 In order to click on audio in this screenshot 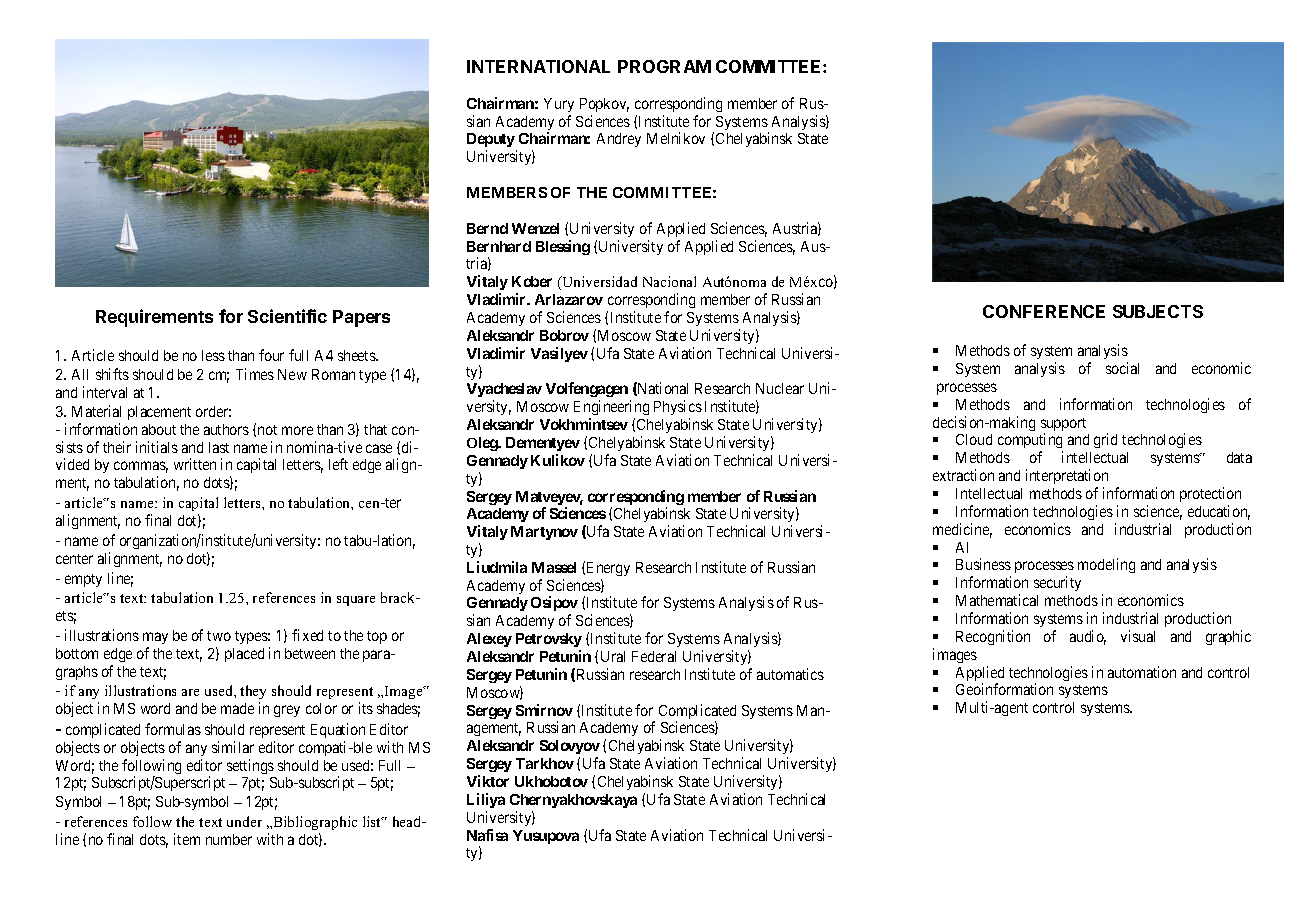, I will do `click(1088, 637)`.
